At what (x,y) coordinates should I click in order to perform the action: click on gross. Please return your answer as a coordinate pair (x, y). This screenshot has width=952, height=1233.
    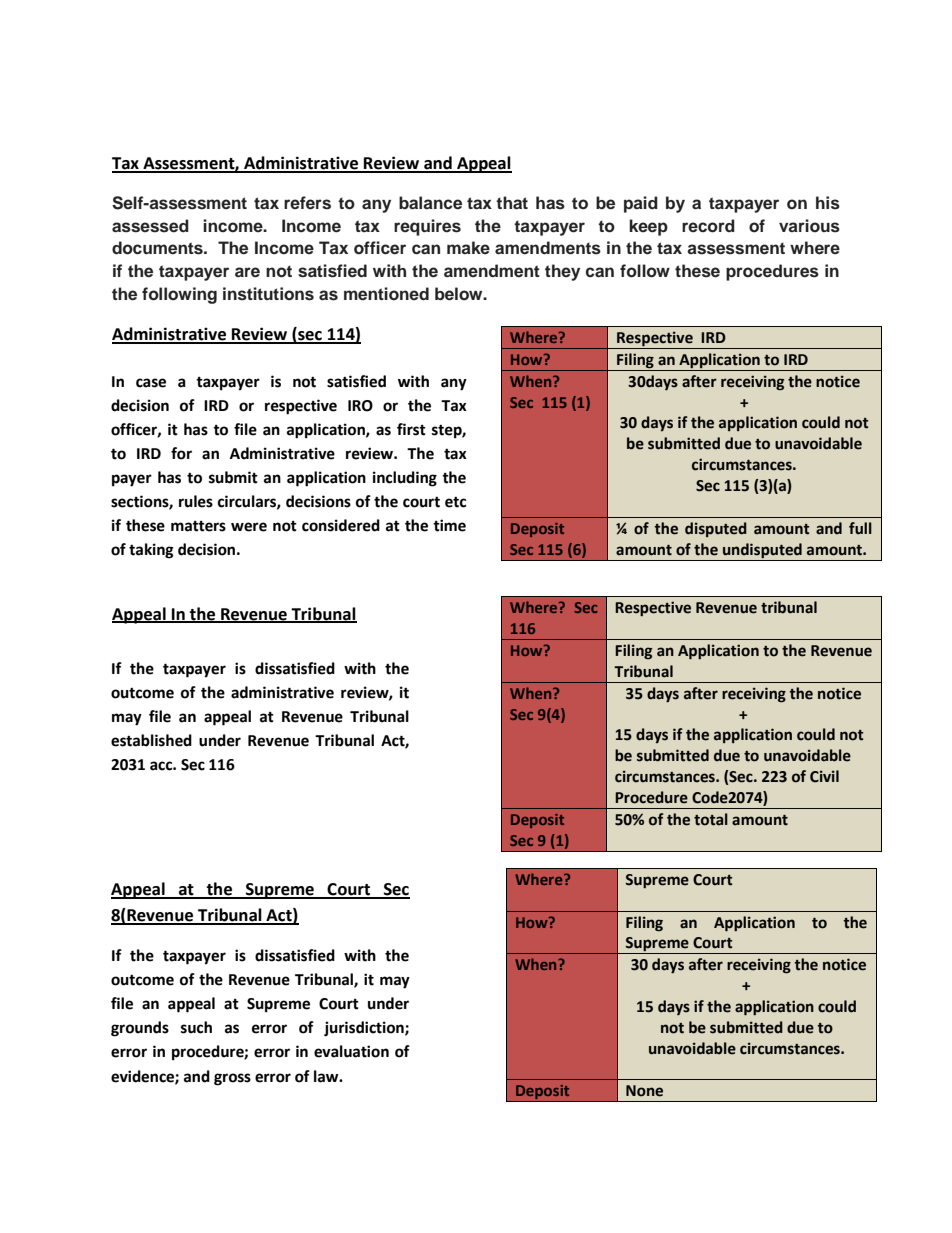
    Looking at the image, I should click on (232, 1079).
